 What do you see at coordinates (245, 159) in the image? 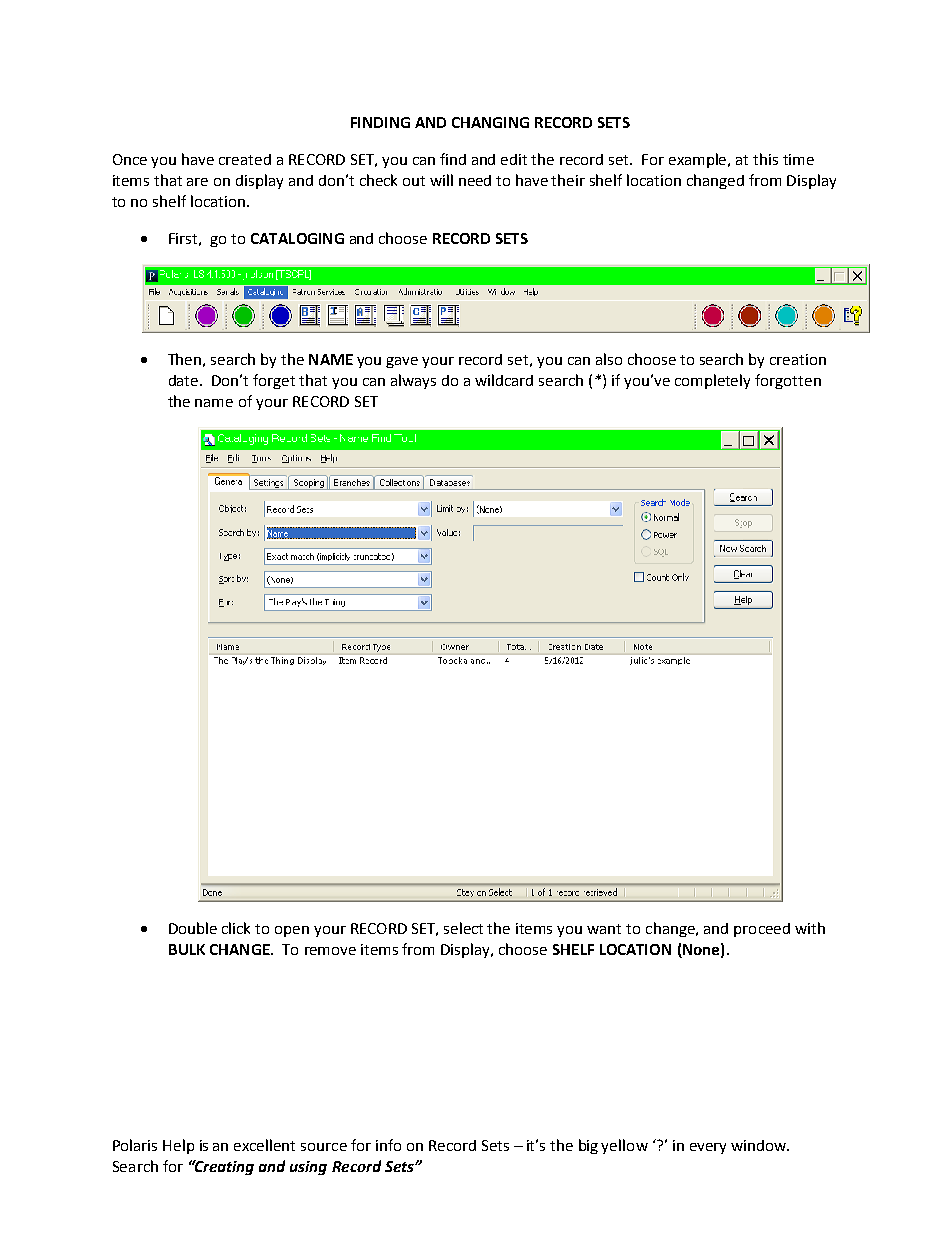
I see `created` at bounding box center [245, 159].
